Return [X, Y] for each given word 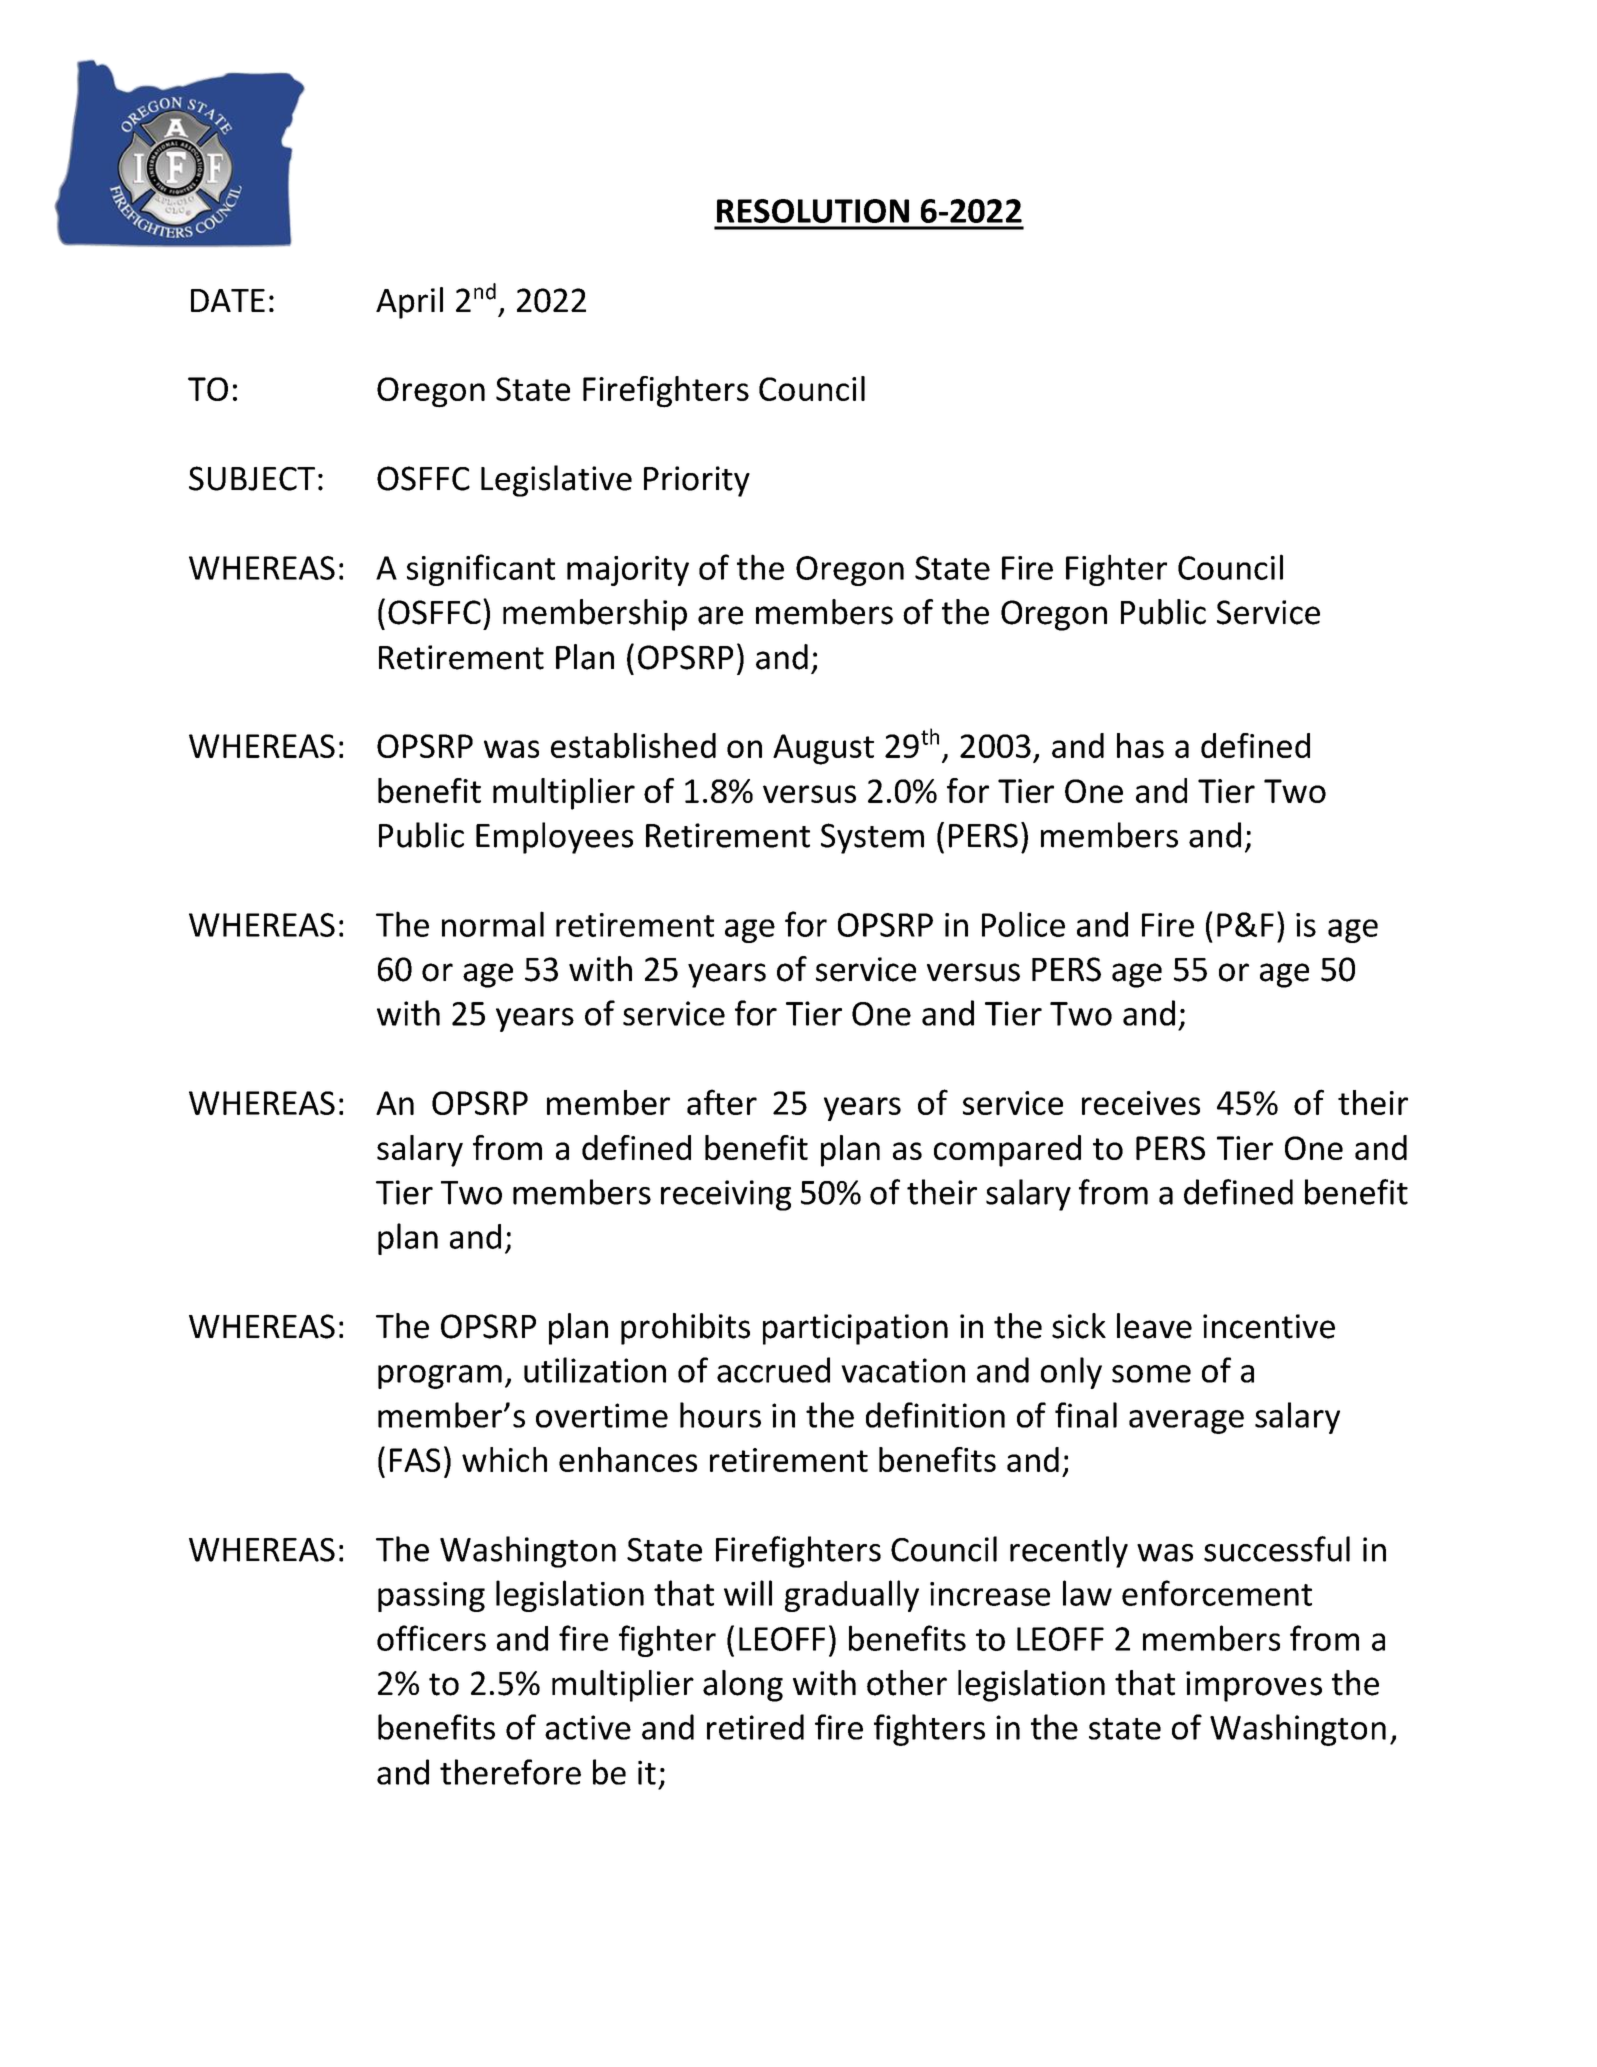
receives [1141, 1103]
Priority [697, 481]
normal [493, 924]
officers [431, 1638]
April [409, 303]
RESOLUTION [813, 211]
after [722, 1102]
